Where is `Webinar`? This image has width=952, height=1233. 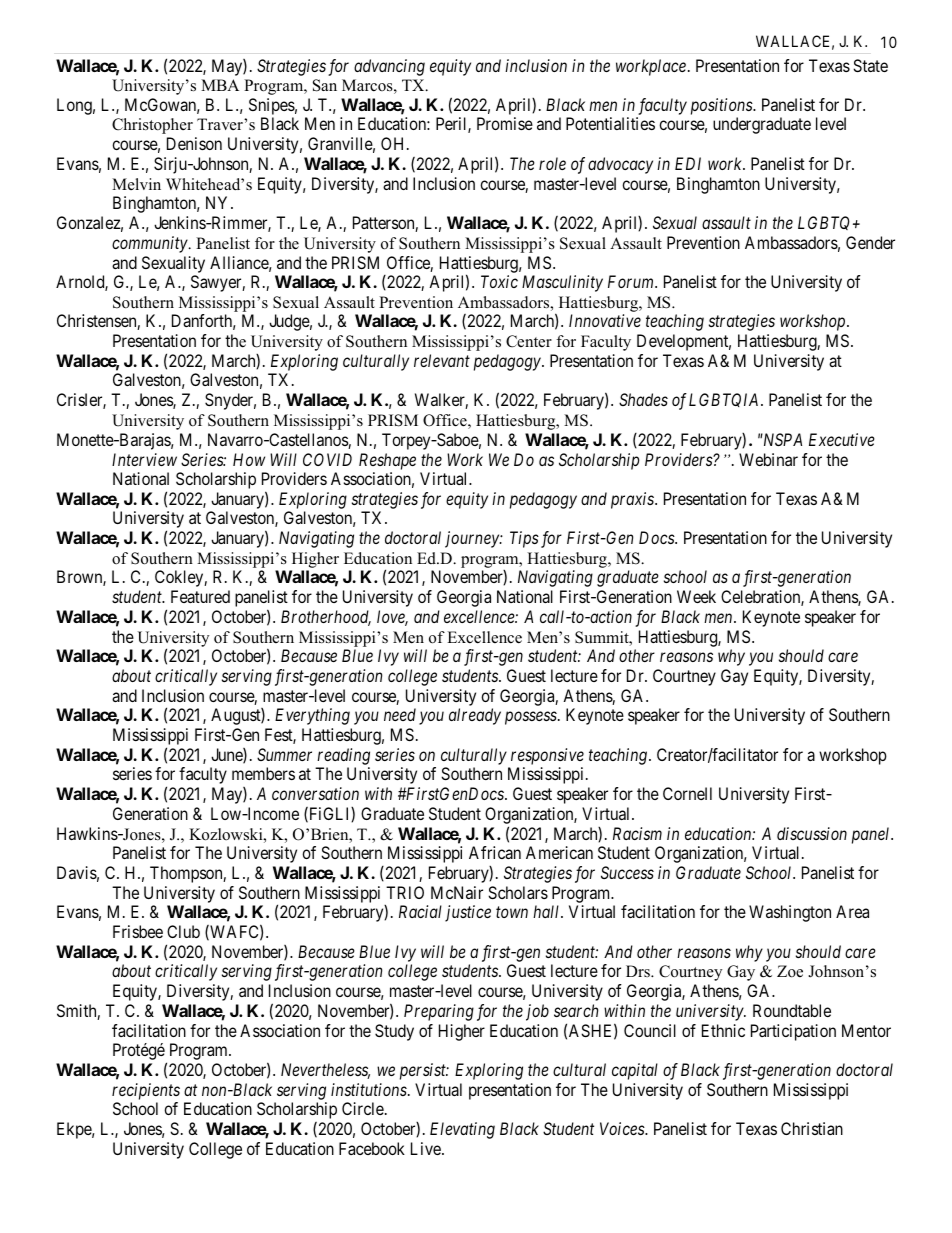
Webinar is located at coordinates (768, 459).
